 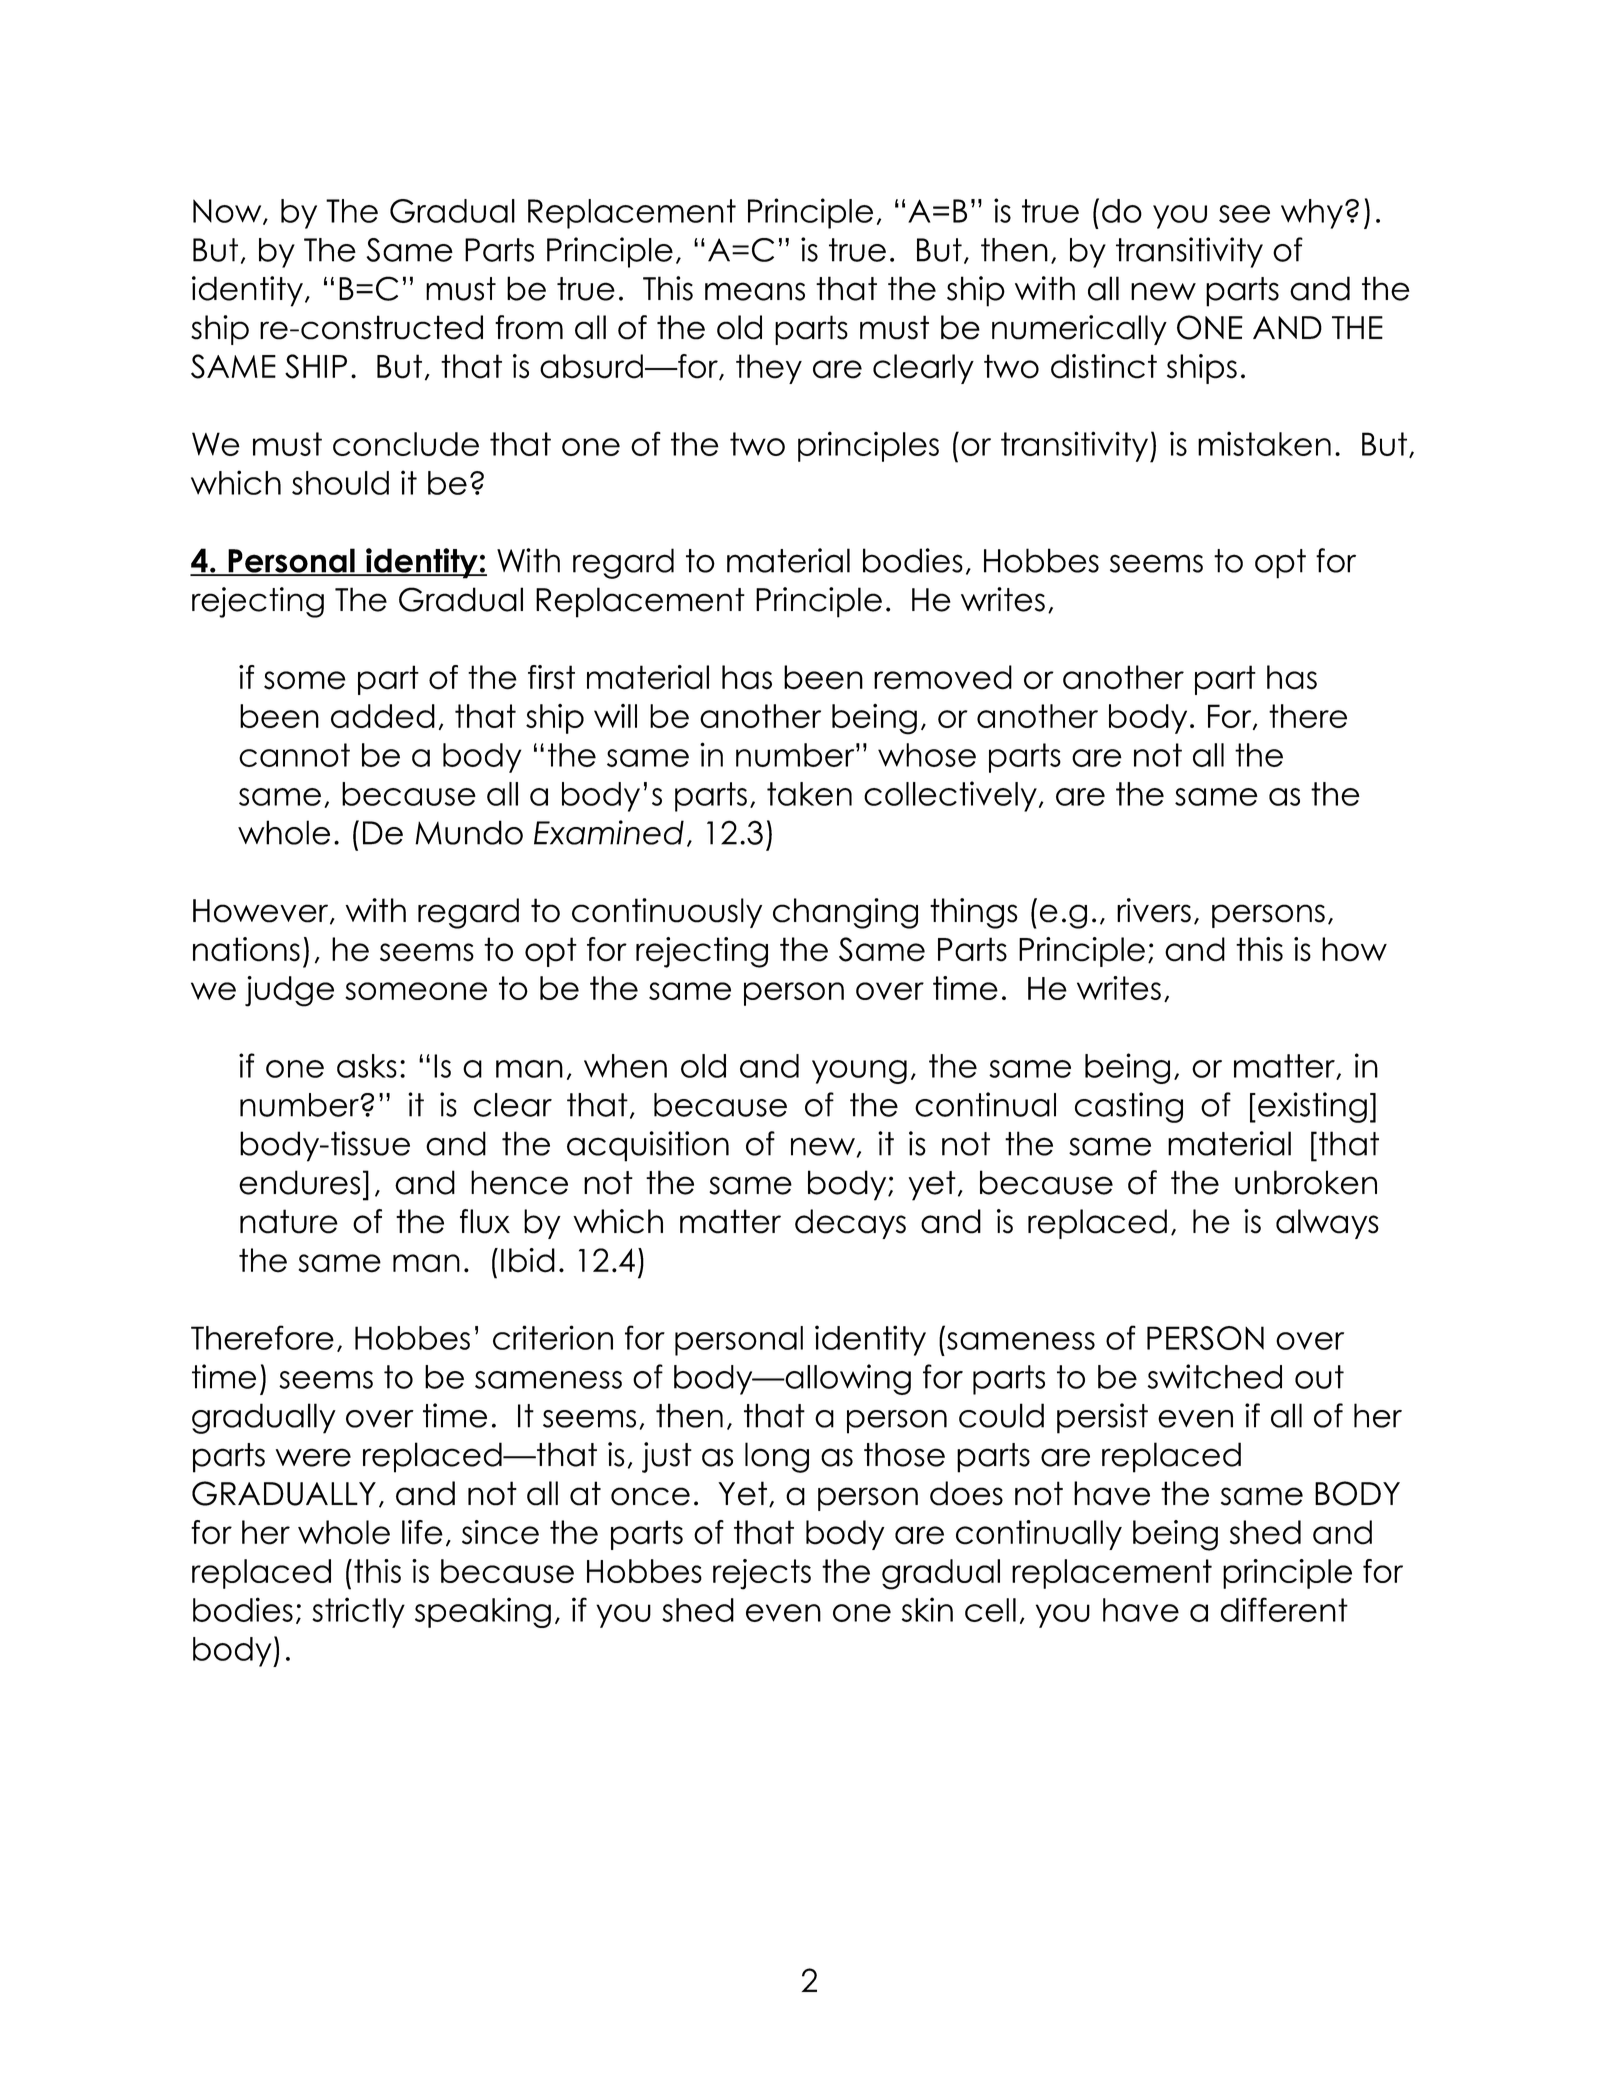 What do you see at coordinates (340, 483) in the page?
I see `should` at bounding box center [340, 483].
